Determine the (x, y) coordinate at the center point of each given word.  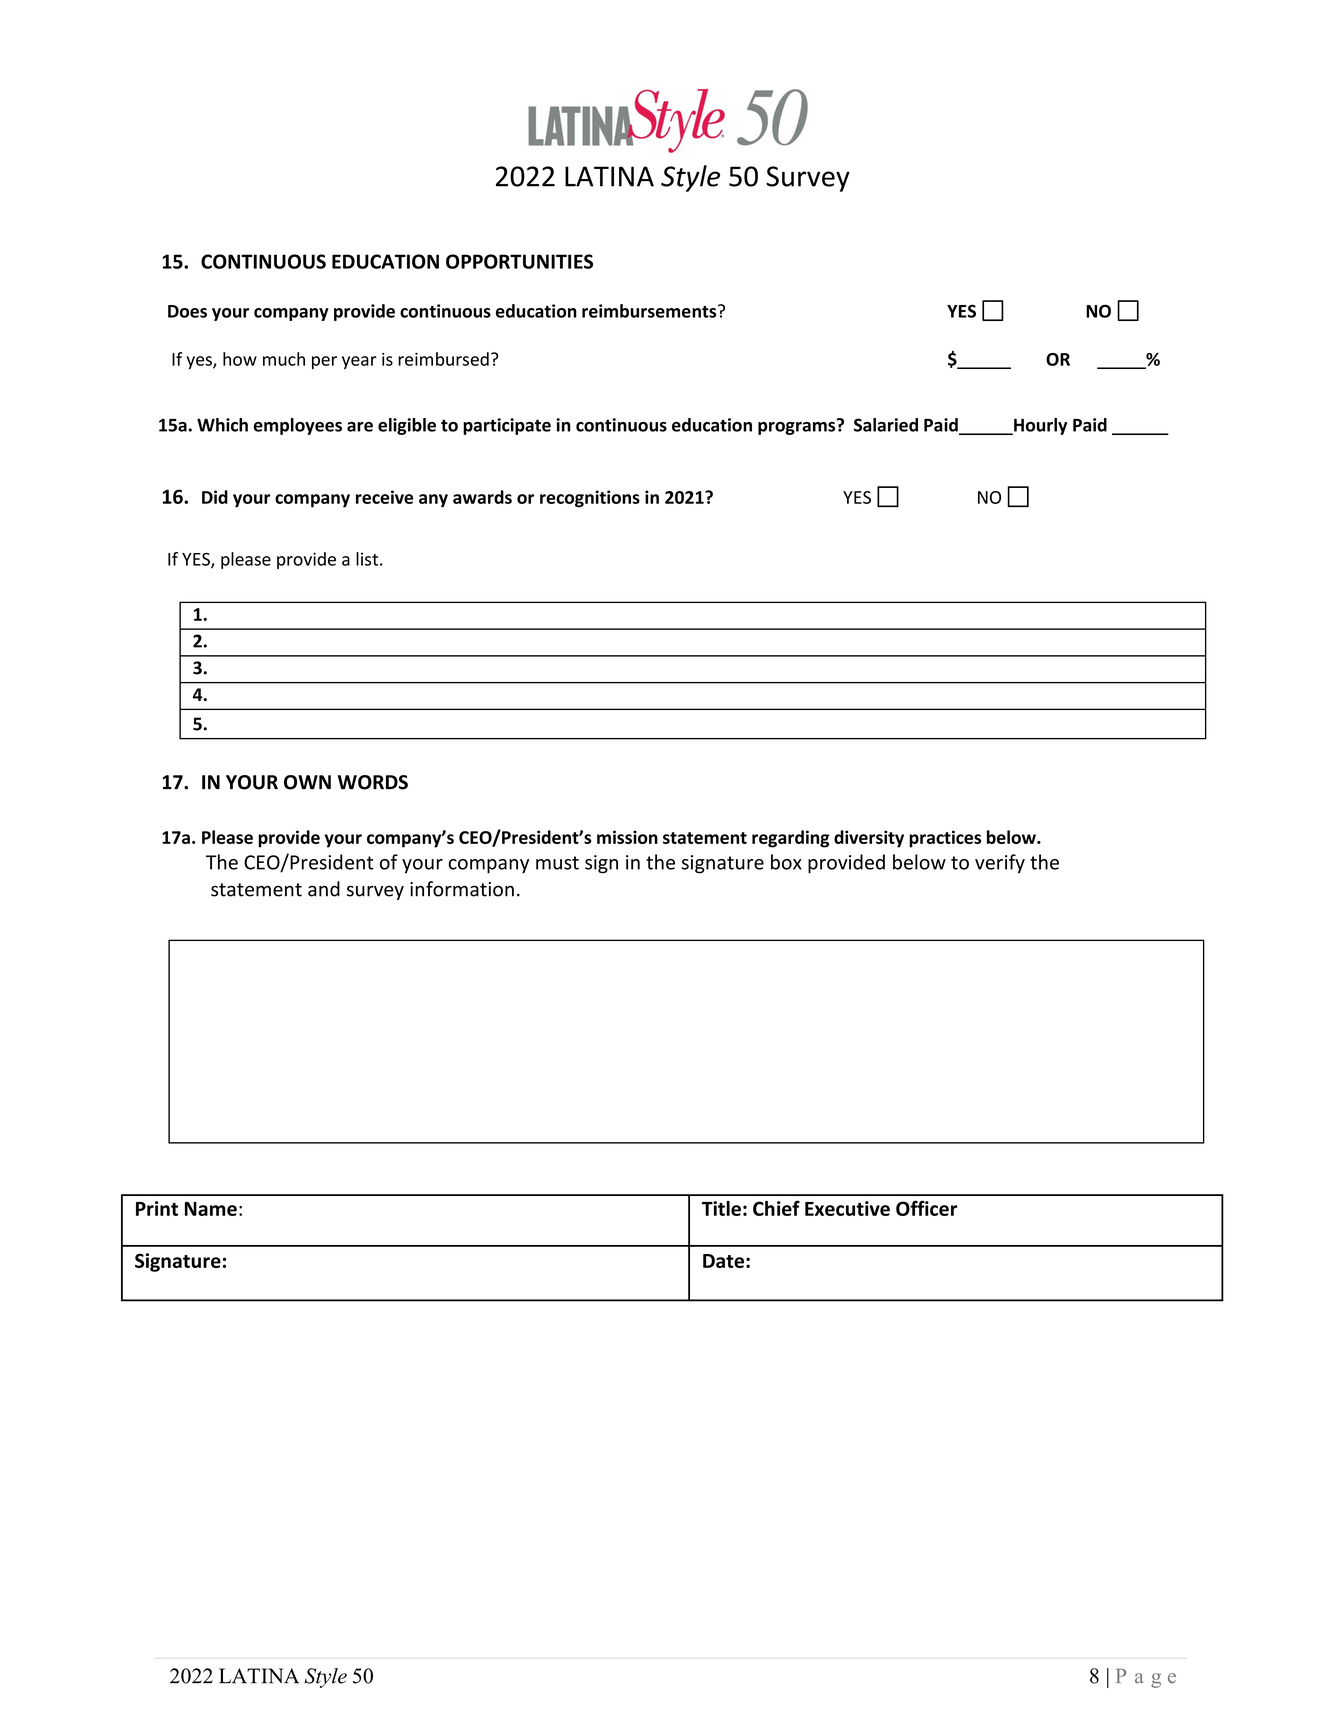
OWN (307, 782)
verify (1000, 864)
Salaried (886, 425)
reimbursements (650, 311)
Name (211, 1209)
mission (627, 837)
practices (945, 839)
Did (215, 497)
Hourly (1039, 426)
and (324, 889)
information (462, 889)
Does (187, 311)
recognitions (590, 499)
